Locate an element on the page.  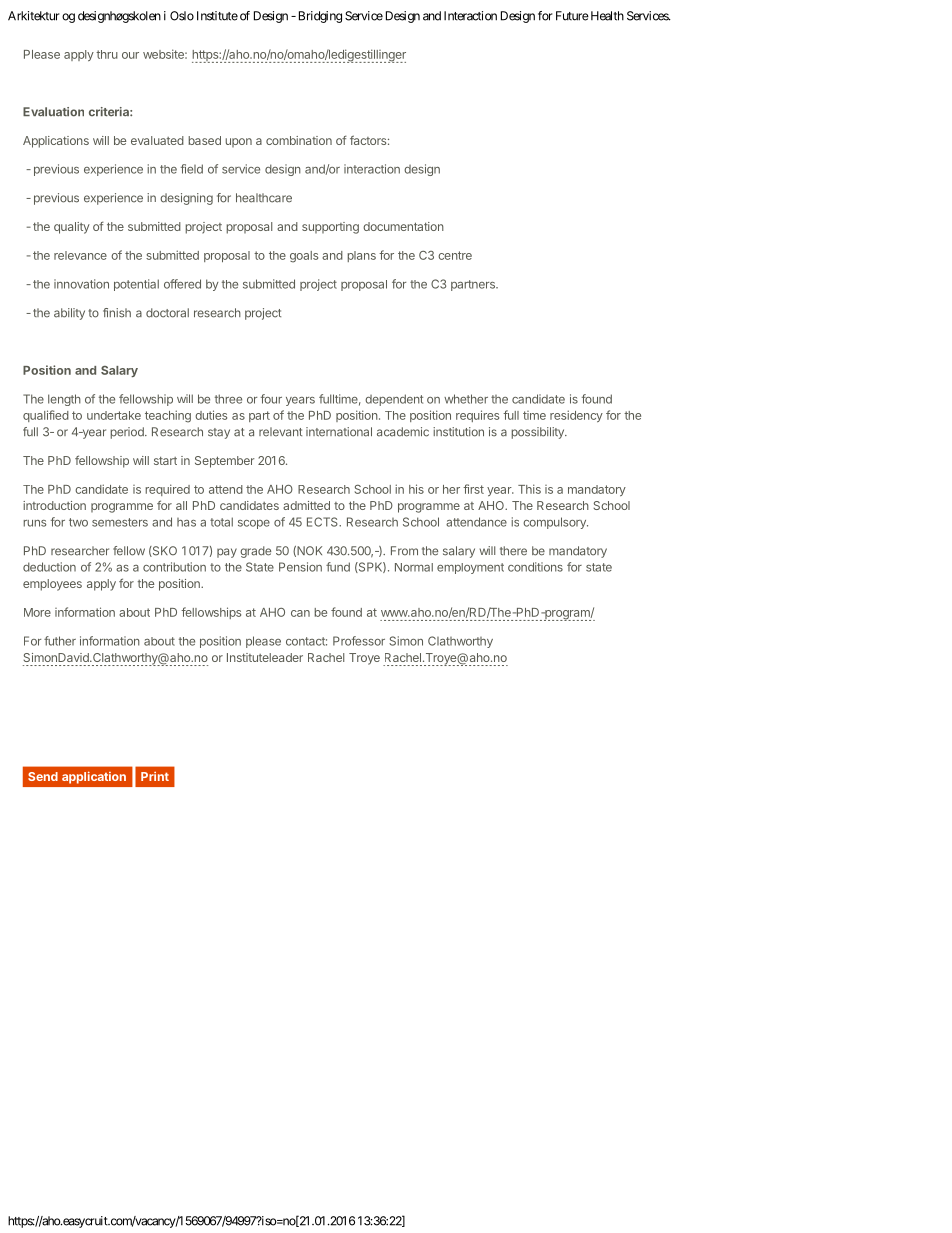
Bridging is located at coordinates (320, 17).
